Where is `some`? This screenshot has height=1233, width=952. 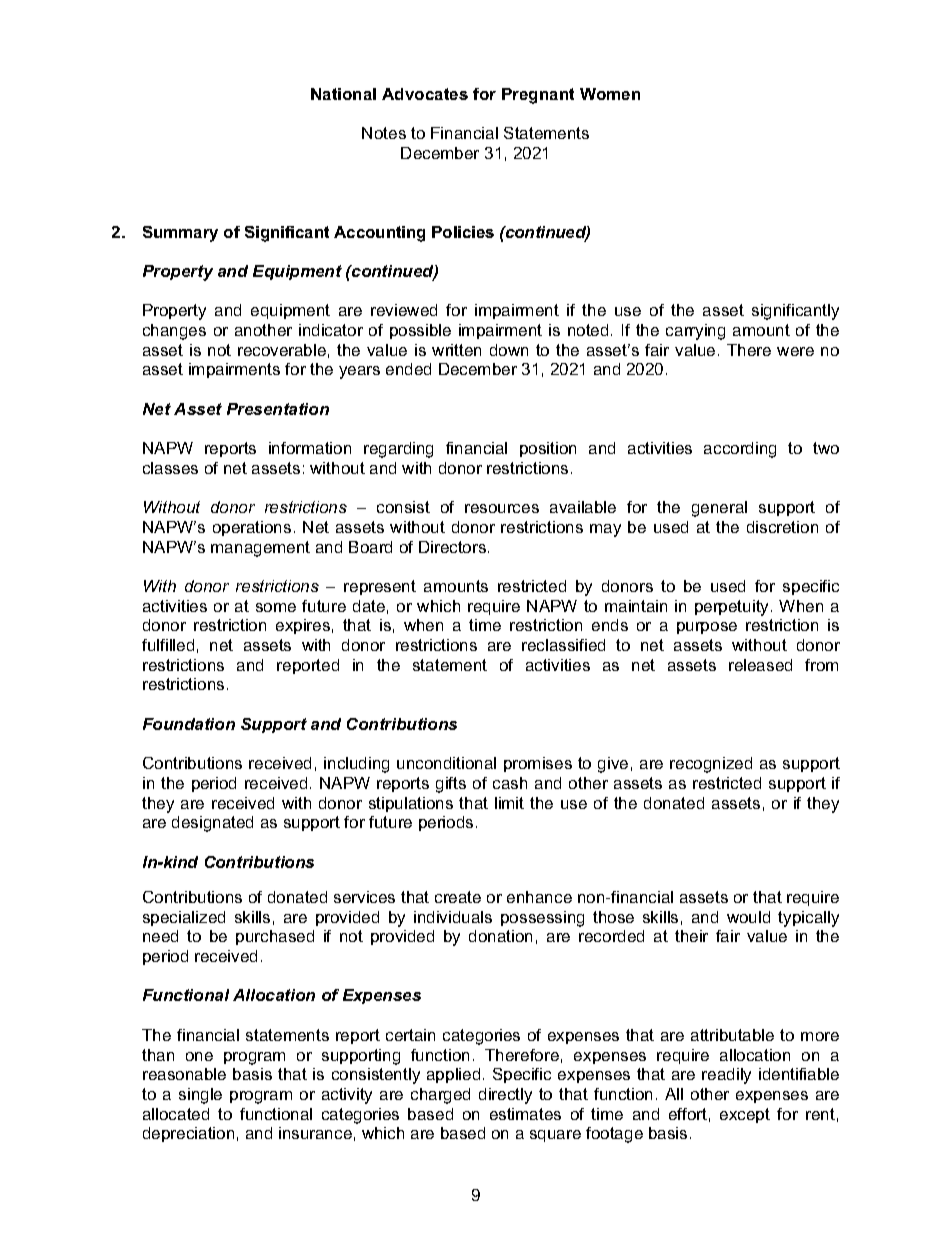 some is located at coordinates (276, 607).
